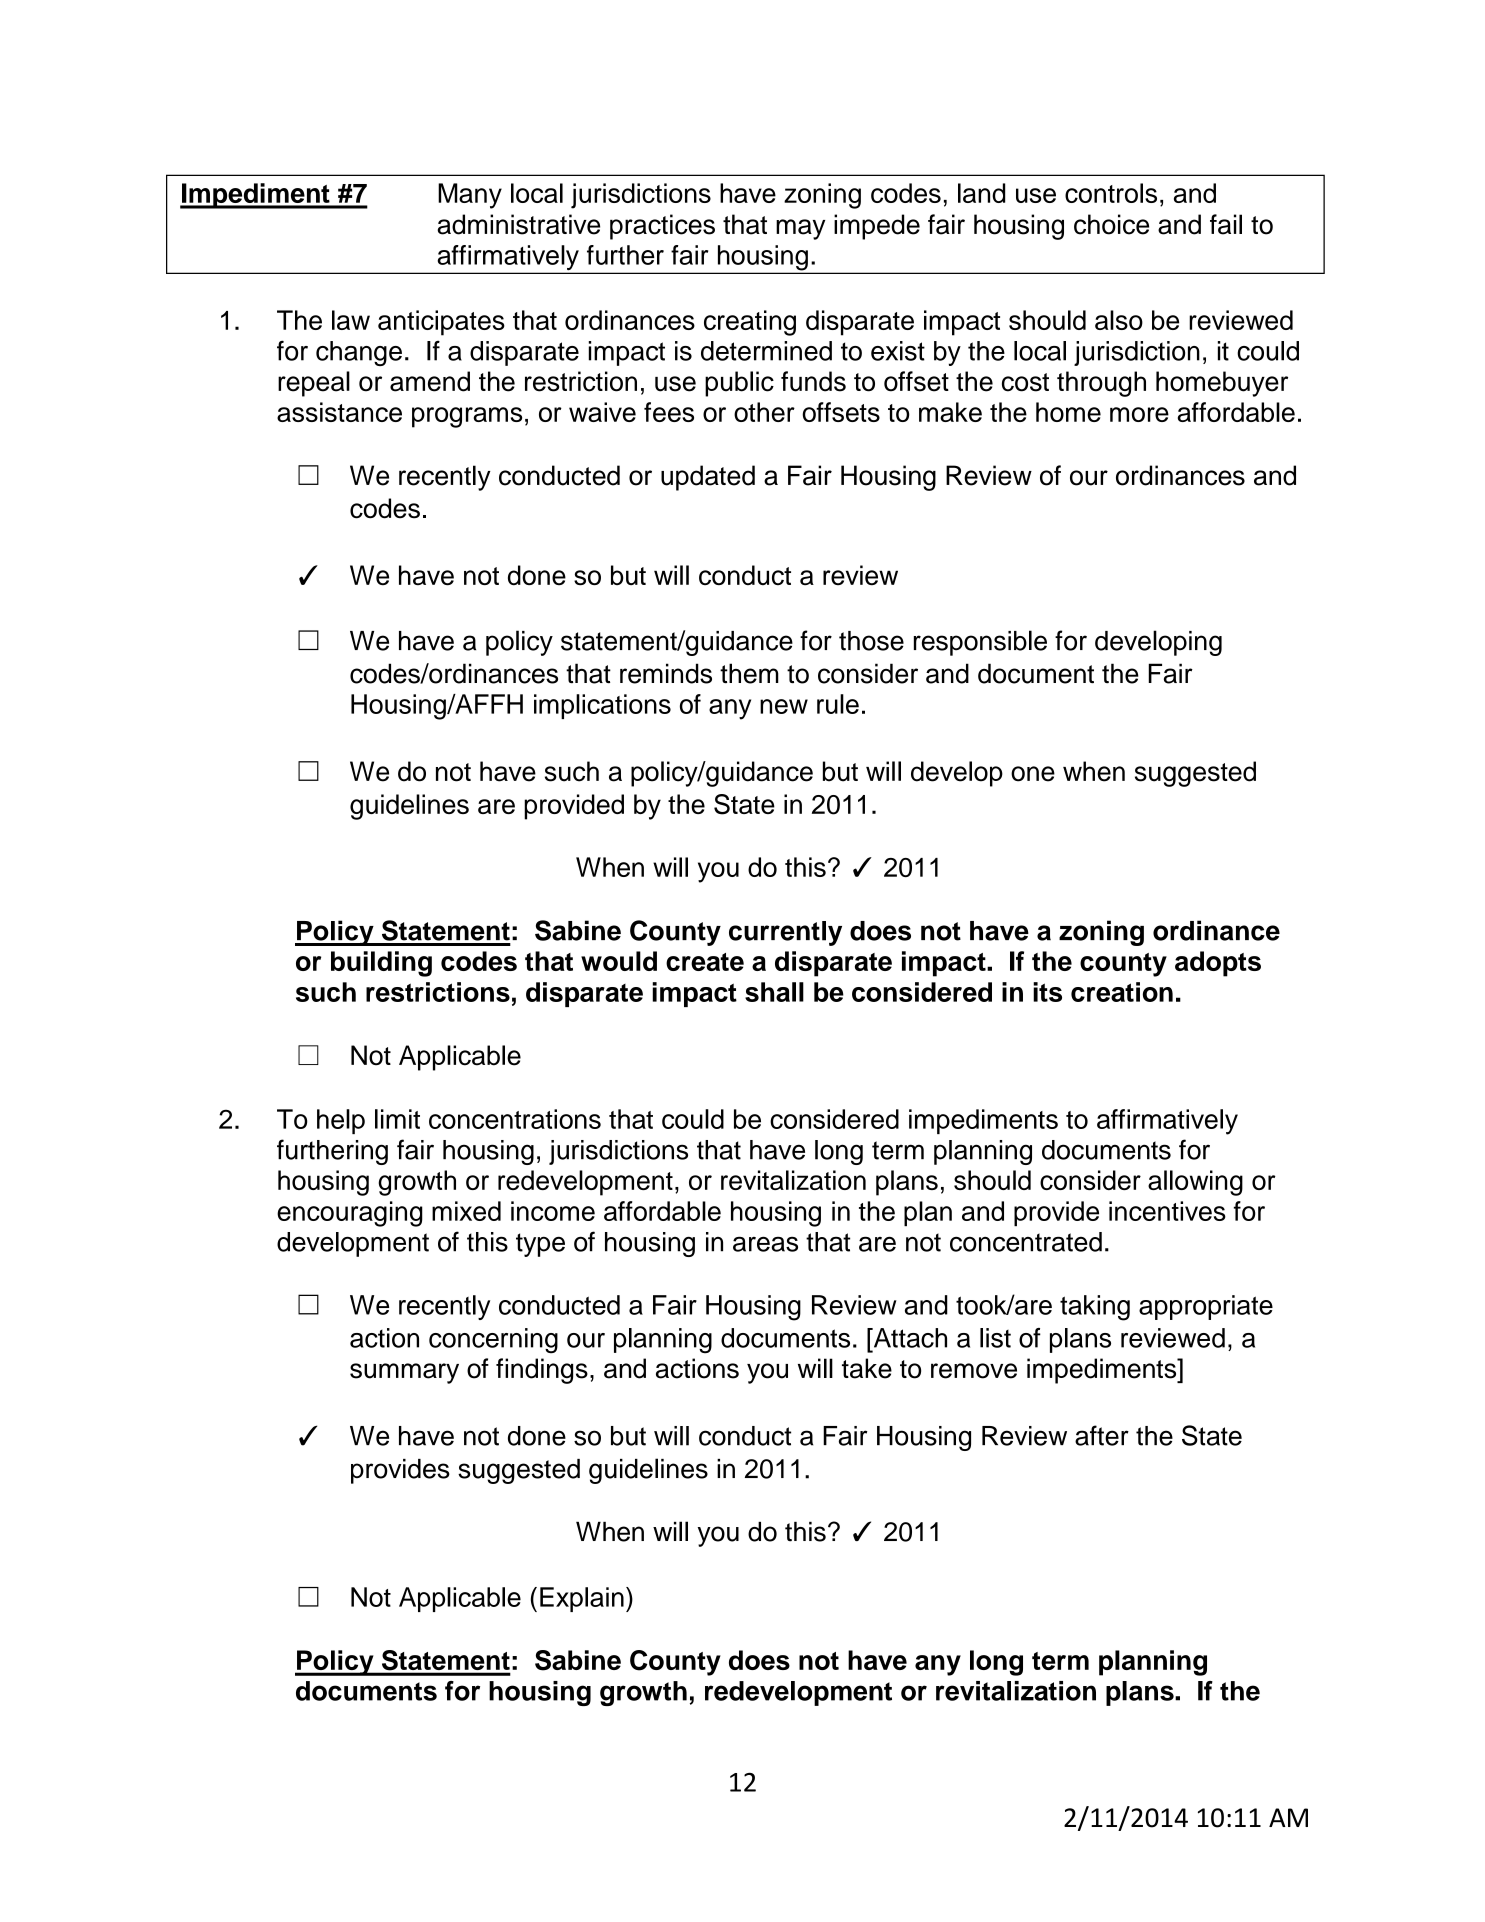 The width and height of the screenshot is (1485, 1922). I want to click on take, so click(867, 1368).
